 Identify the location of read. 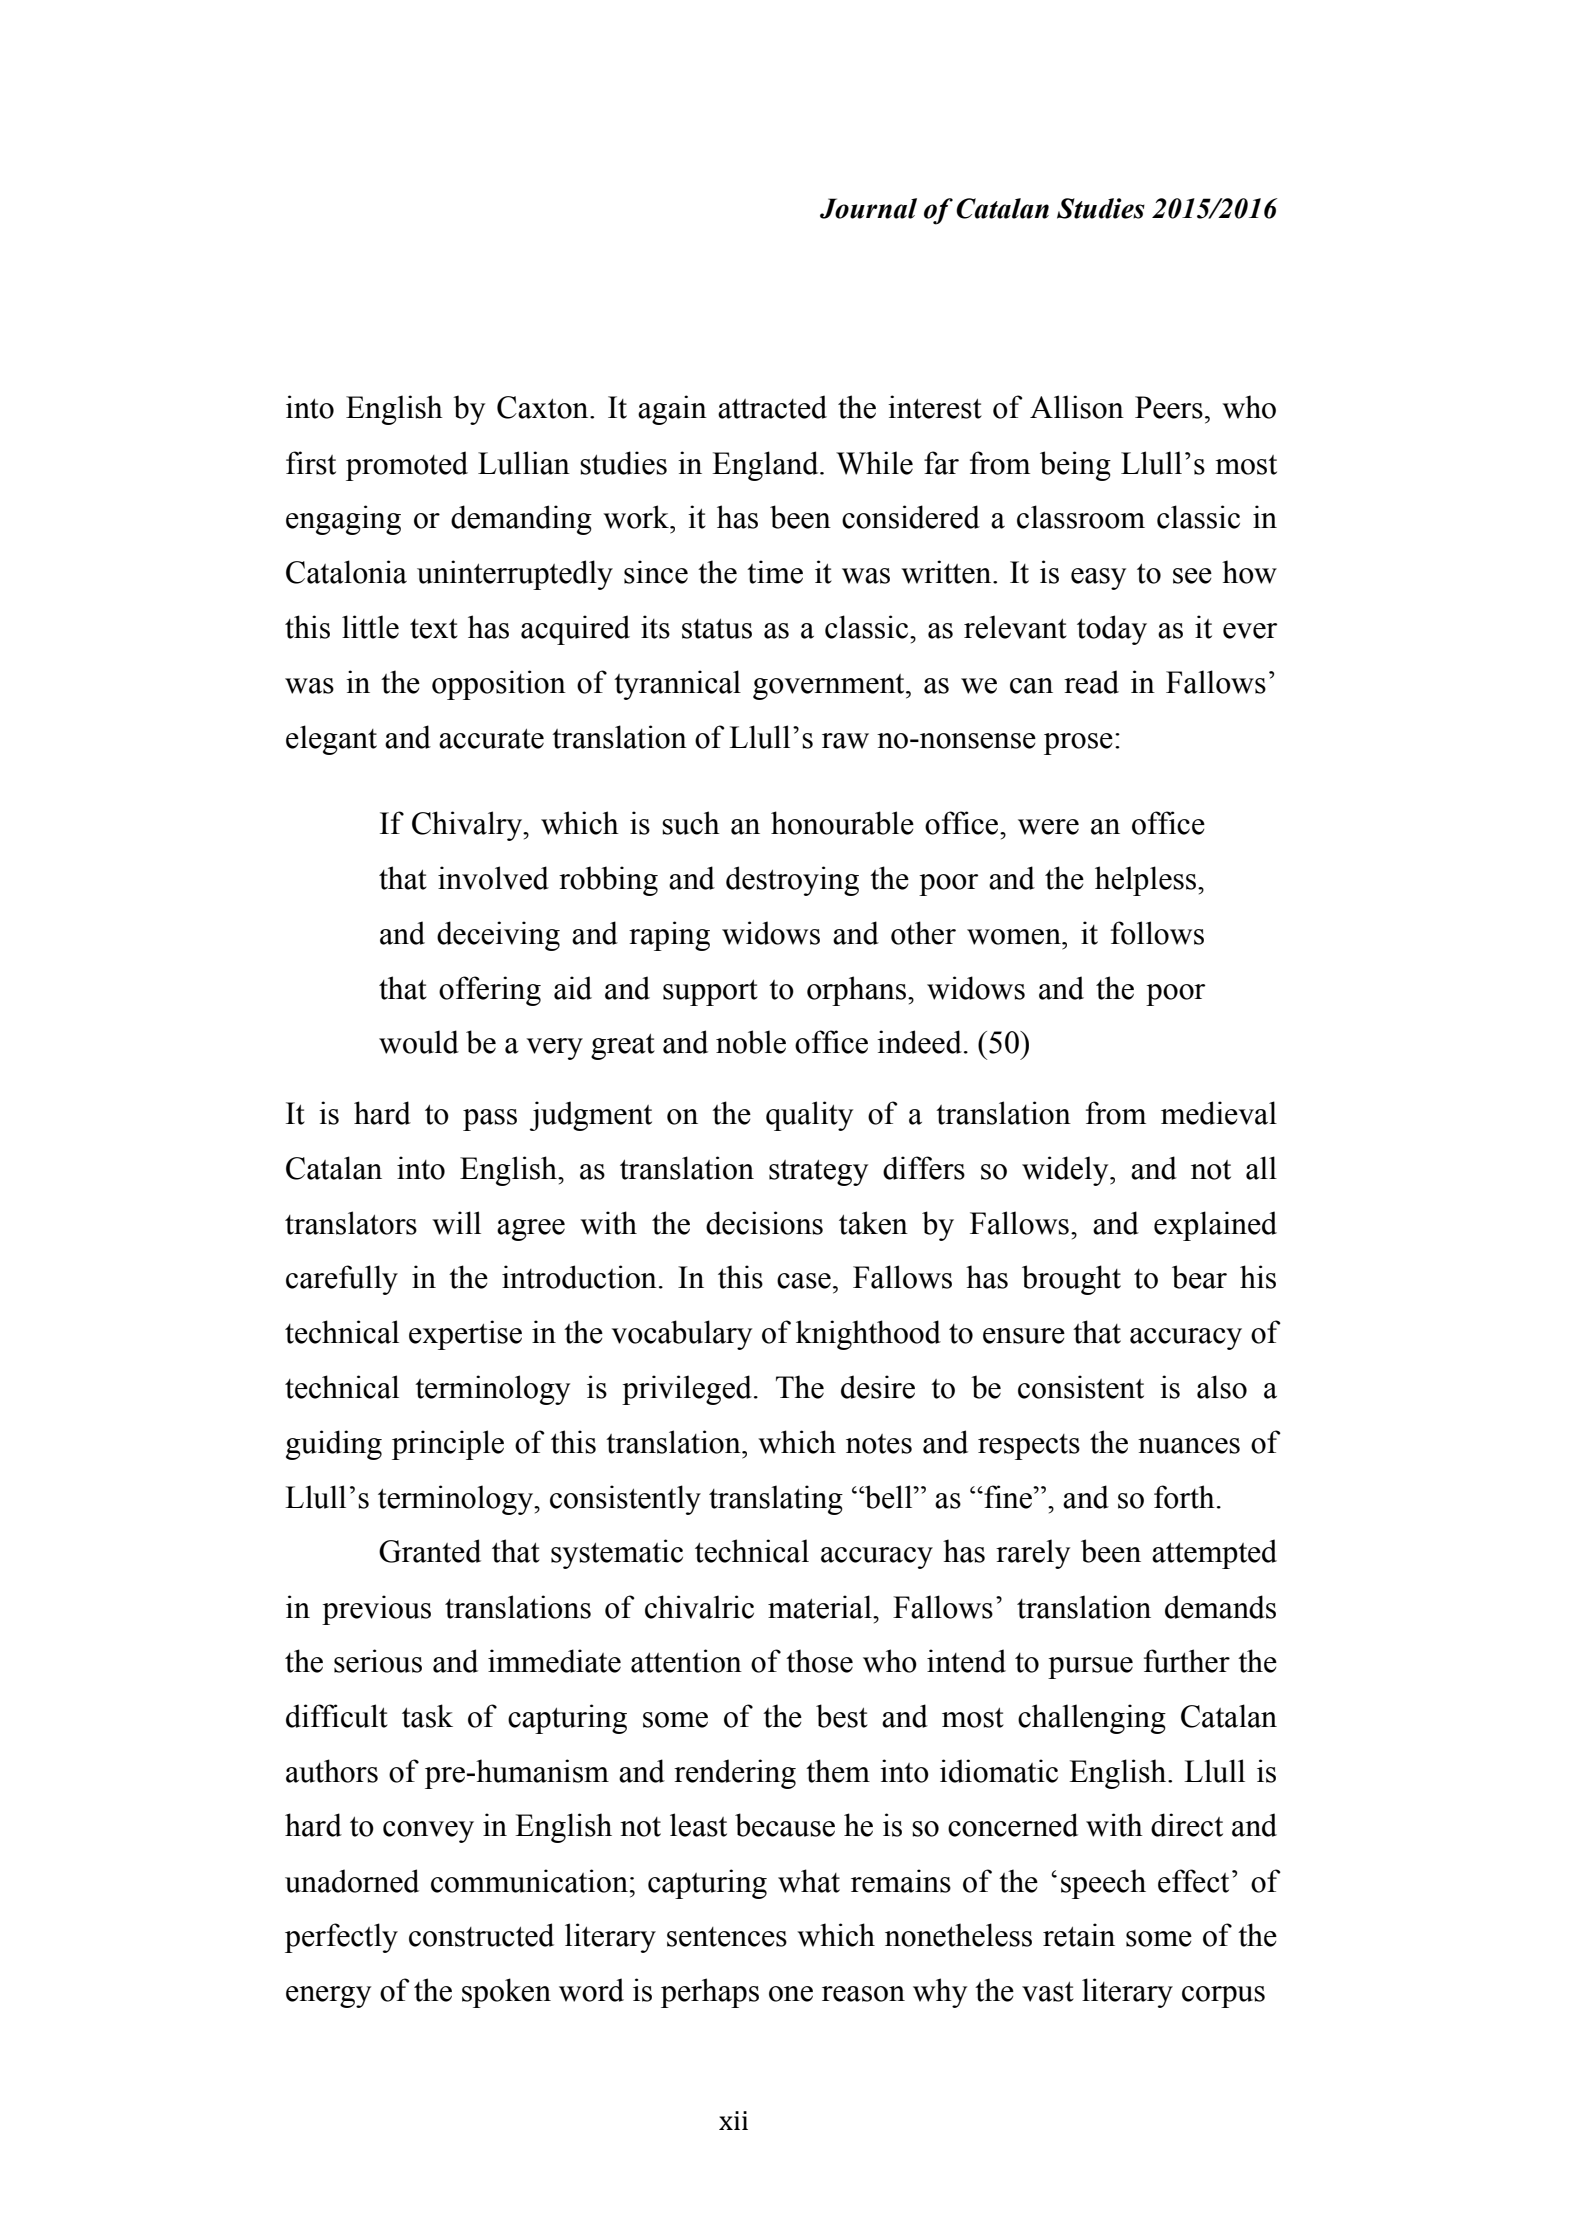
(1091, 682).
